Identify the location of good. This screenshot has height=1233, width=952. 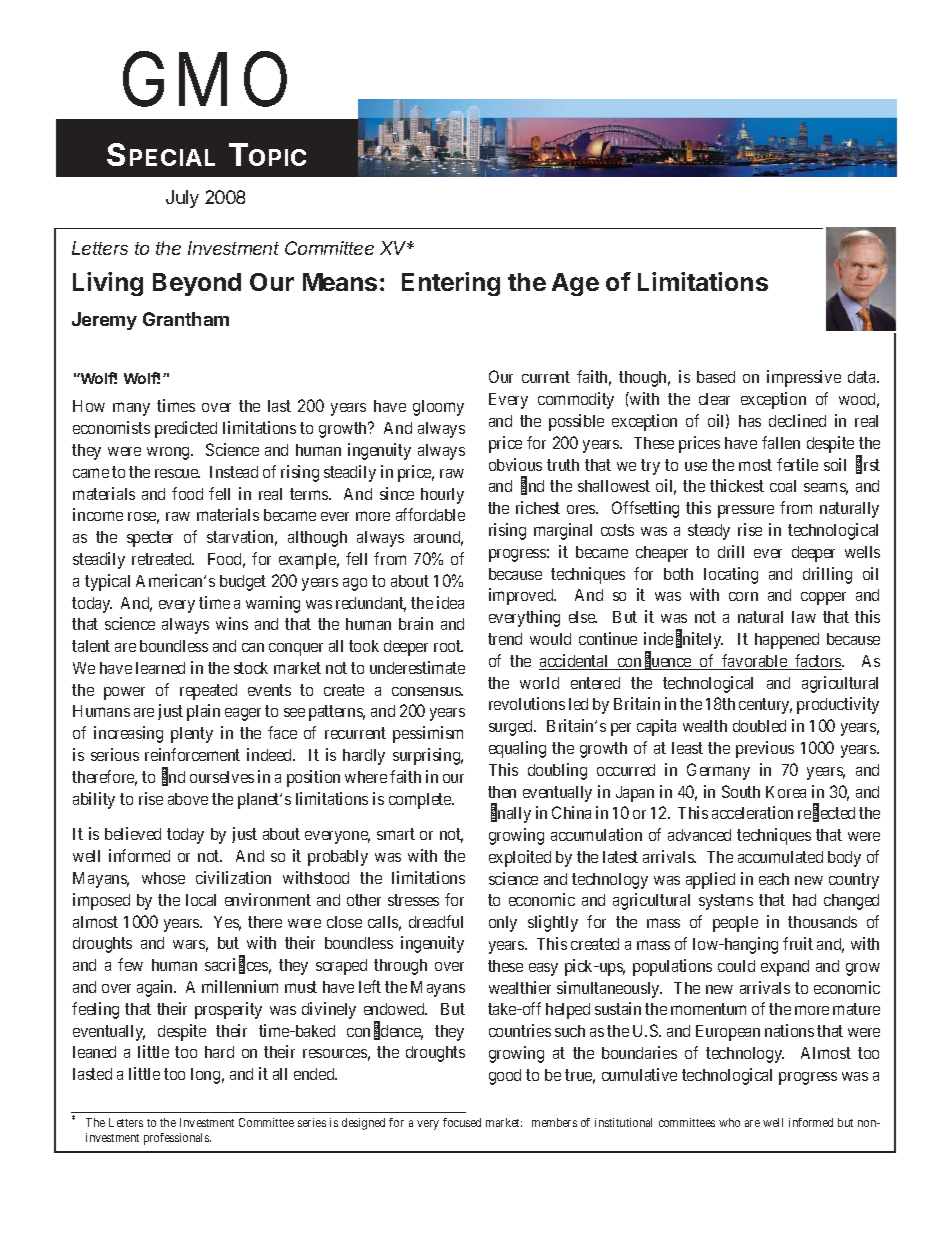
(505, 1077).
